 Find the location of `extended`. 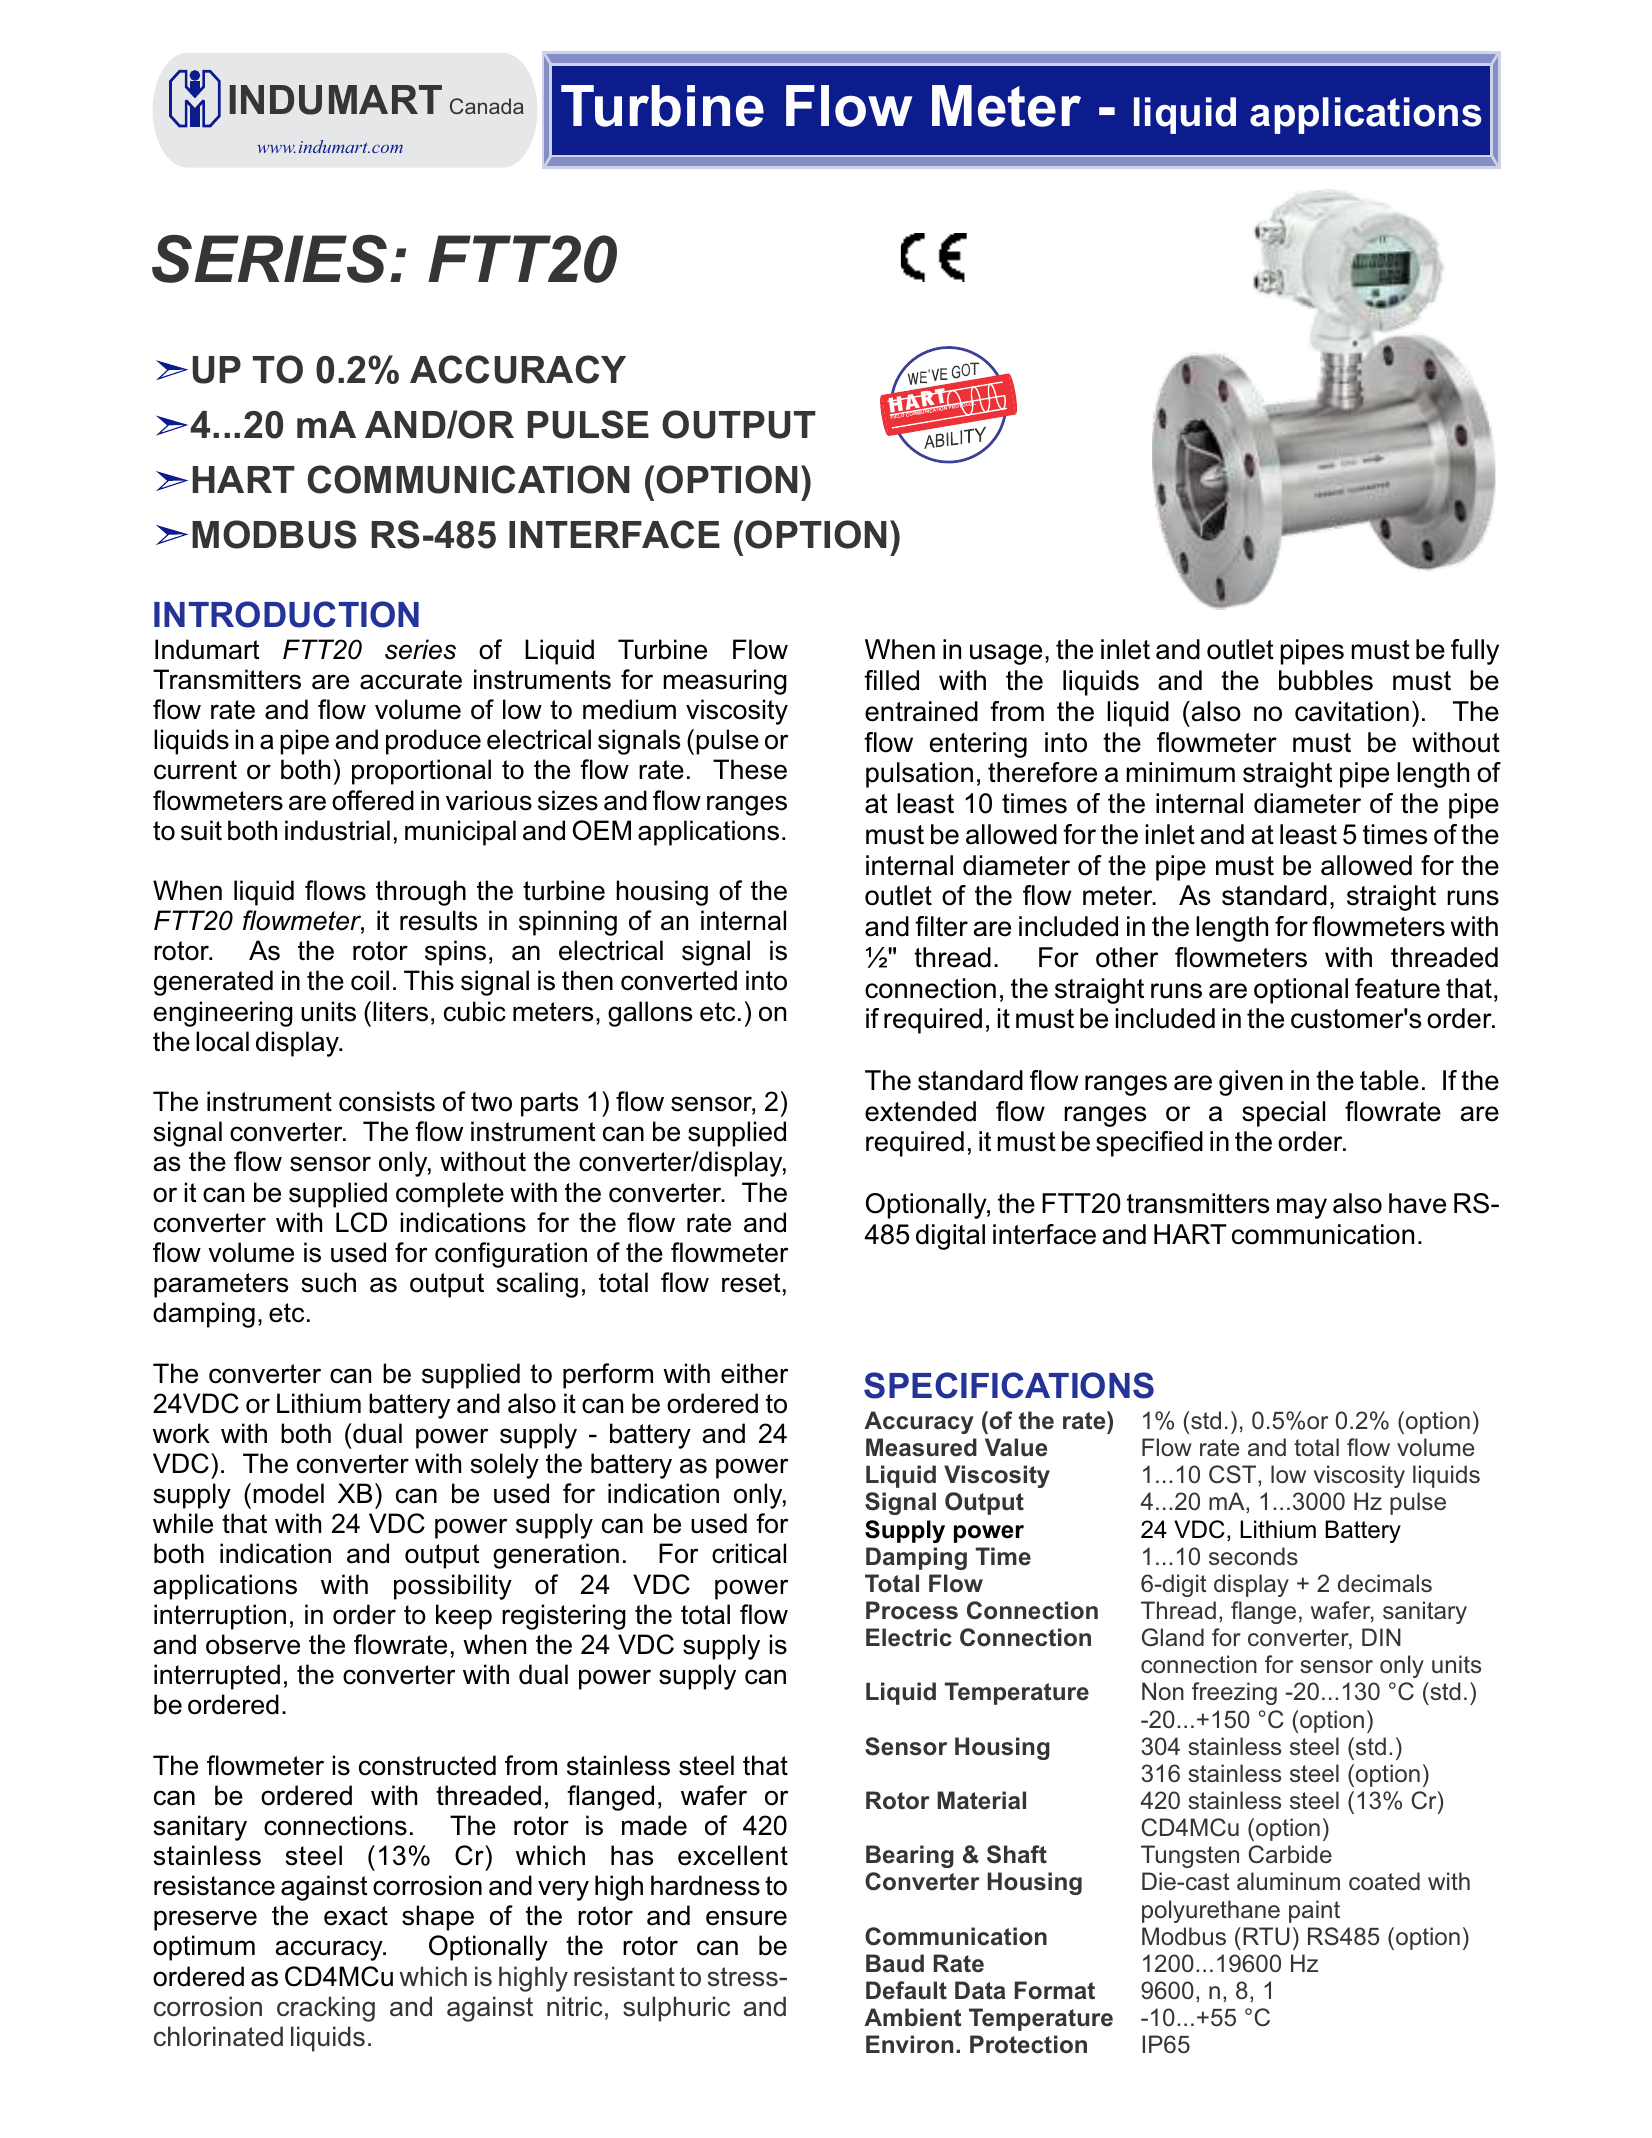

extended is located at coordinates (920, 1111).
